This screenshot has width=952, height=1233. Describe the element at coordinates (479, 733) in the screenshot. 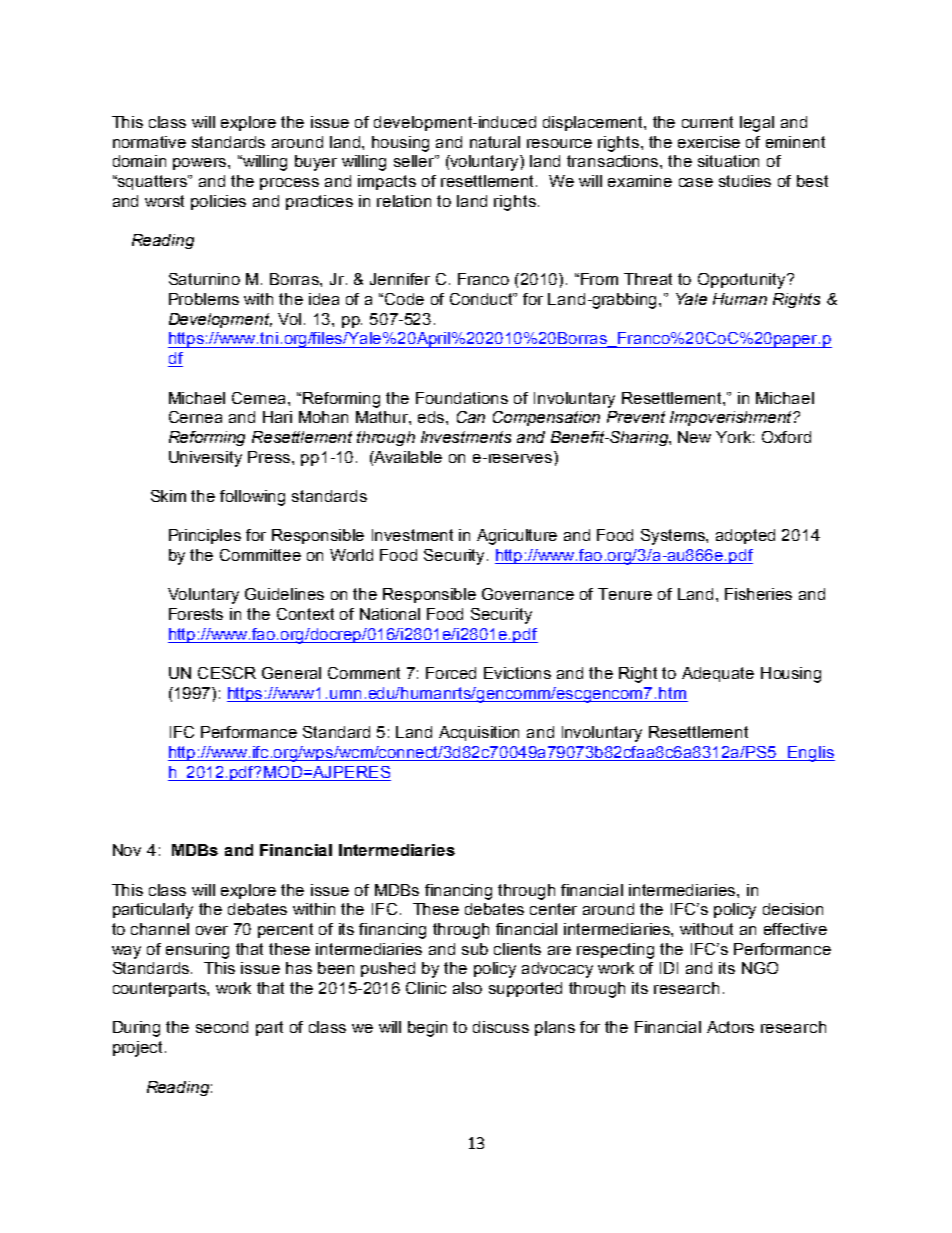

I see `Acquisition` at that location.
